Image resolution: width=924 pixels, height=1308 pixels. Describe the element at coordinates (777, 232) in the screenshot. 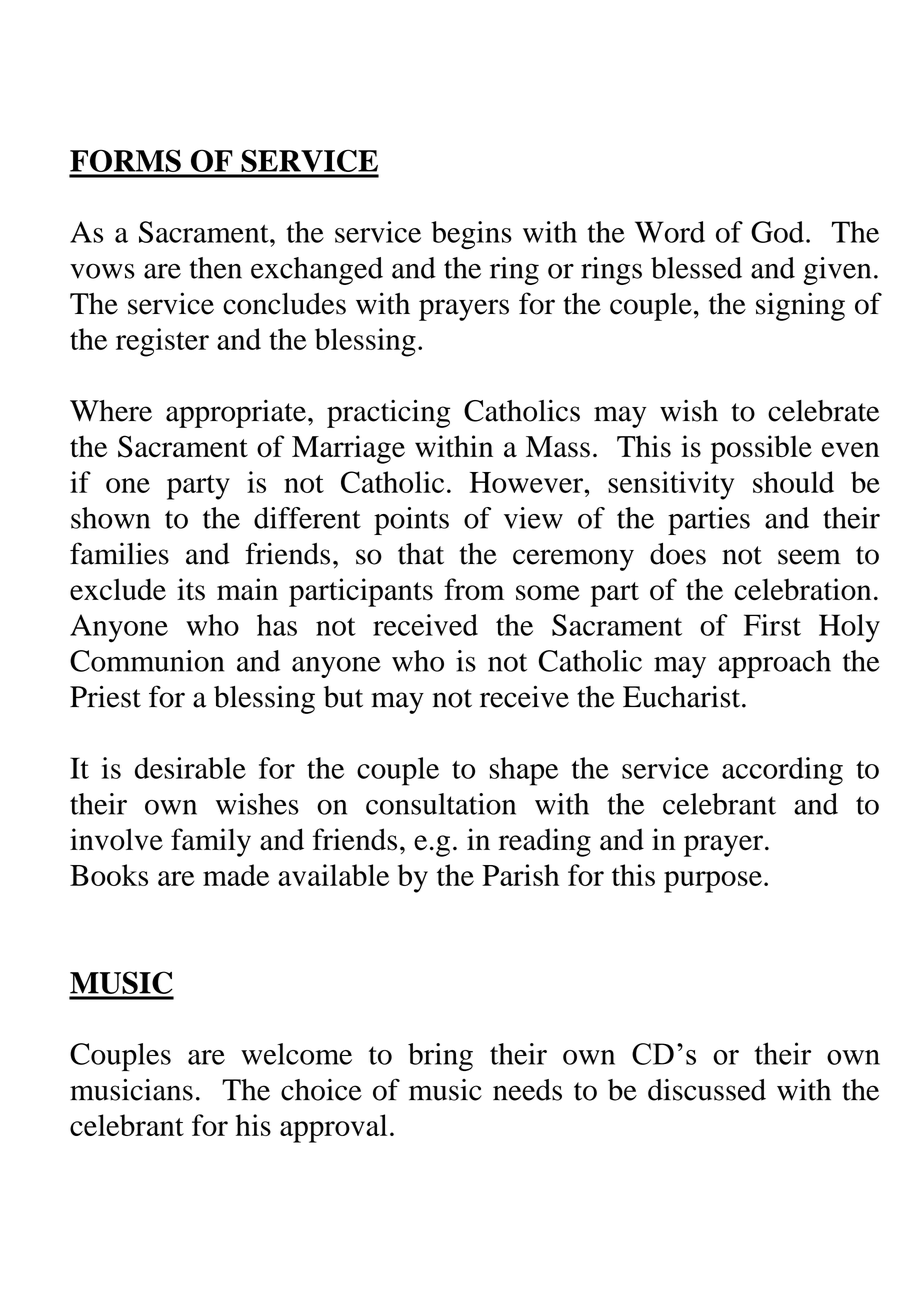

I see `God` at that location.
